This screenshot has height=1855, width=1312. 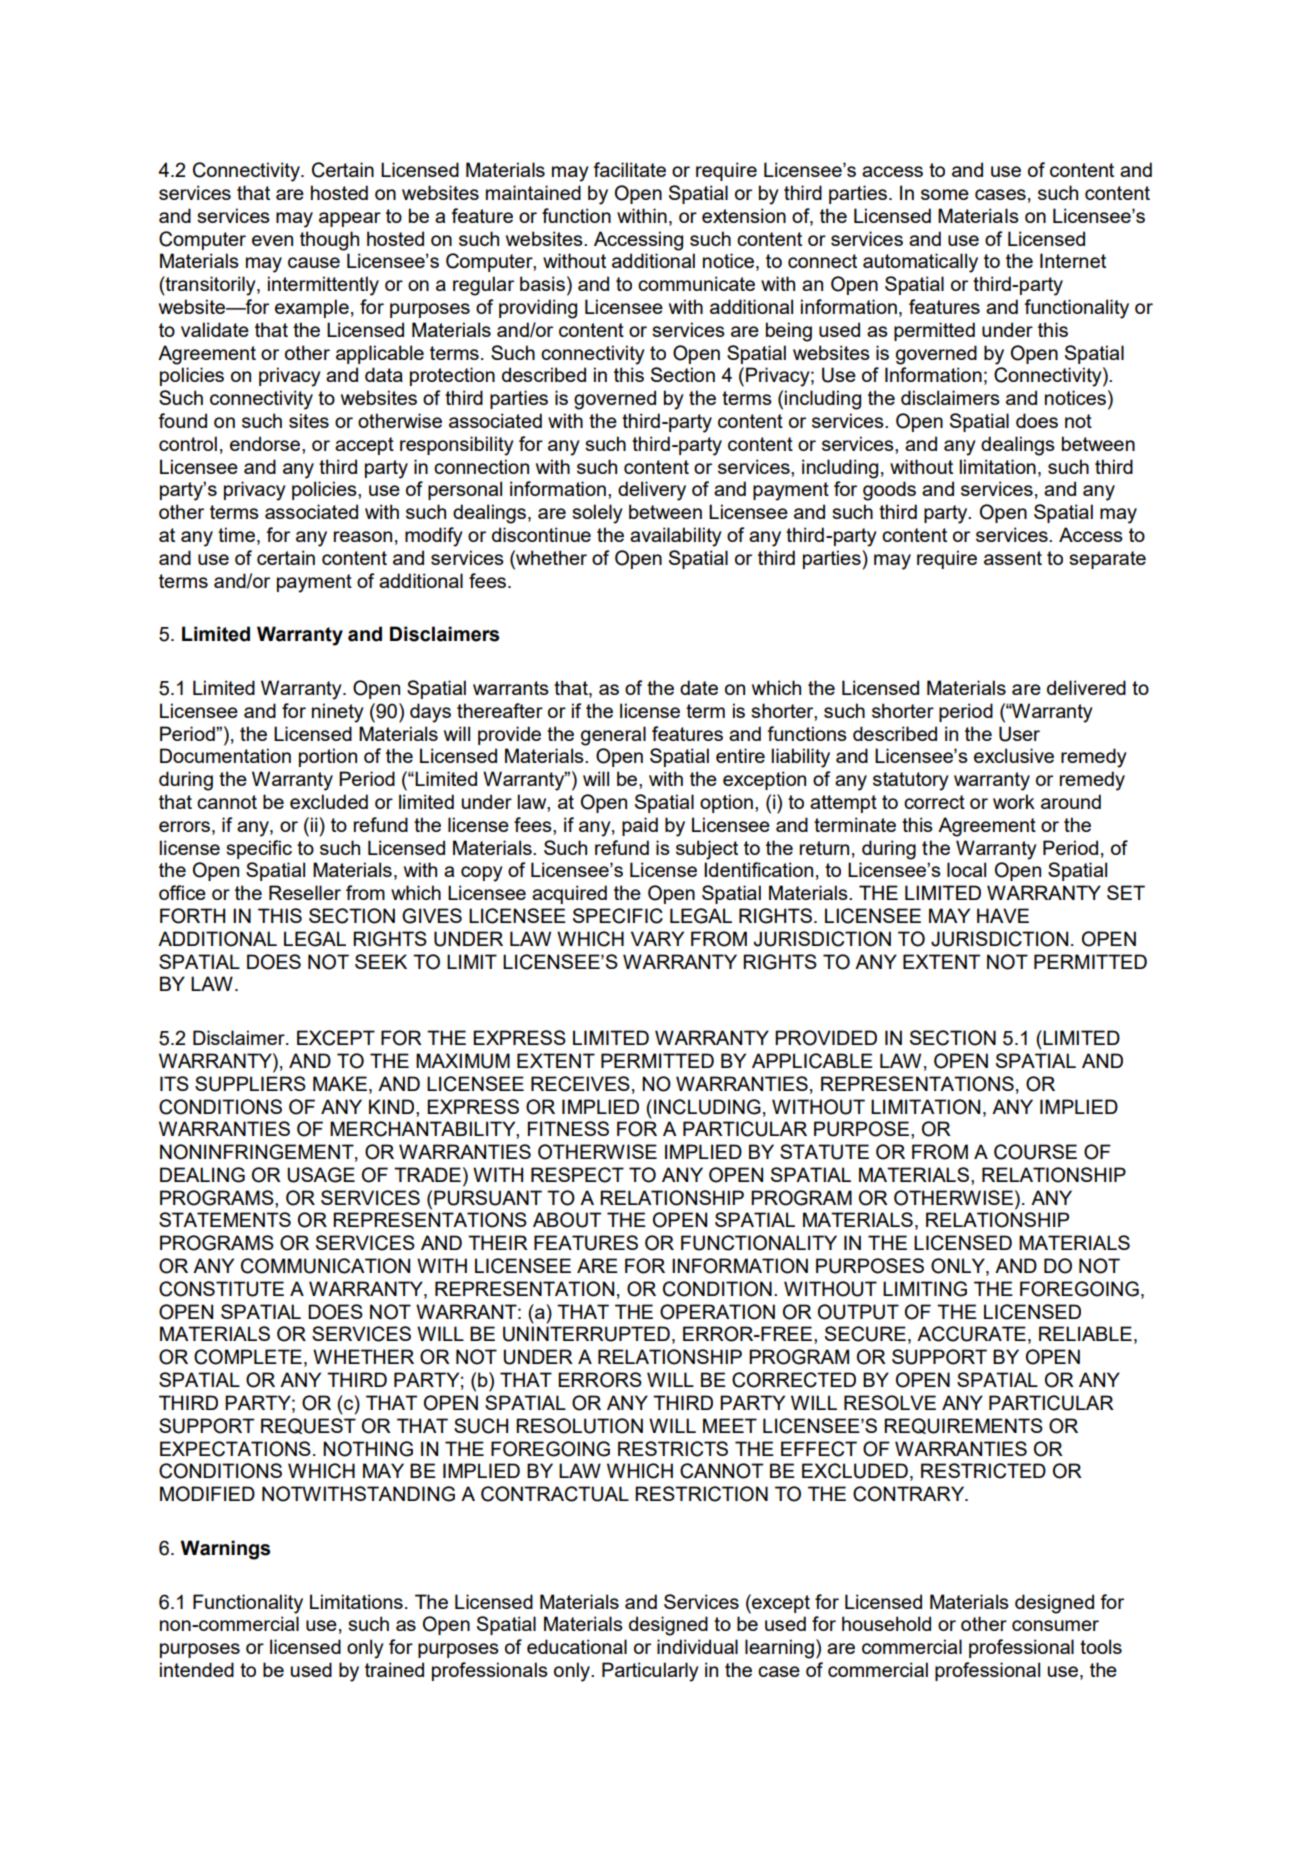 What do you see at coordinates (272, 240) in the screenshot?
I see `even` at bounding box center [272, 240].
